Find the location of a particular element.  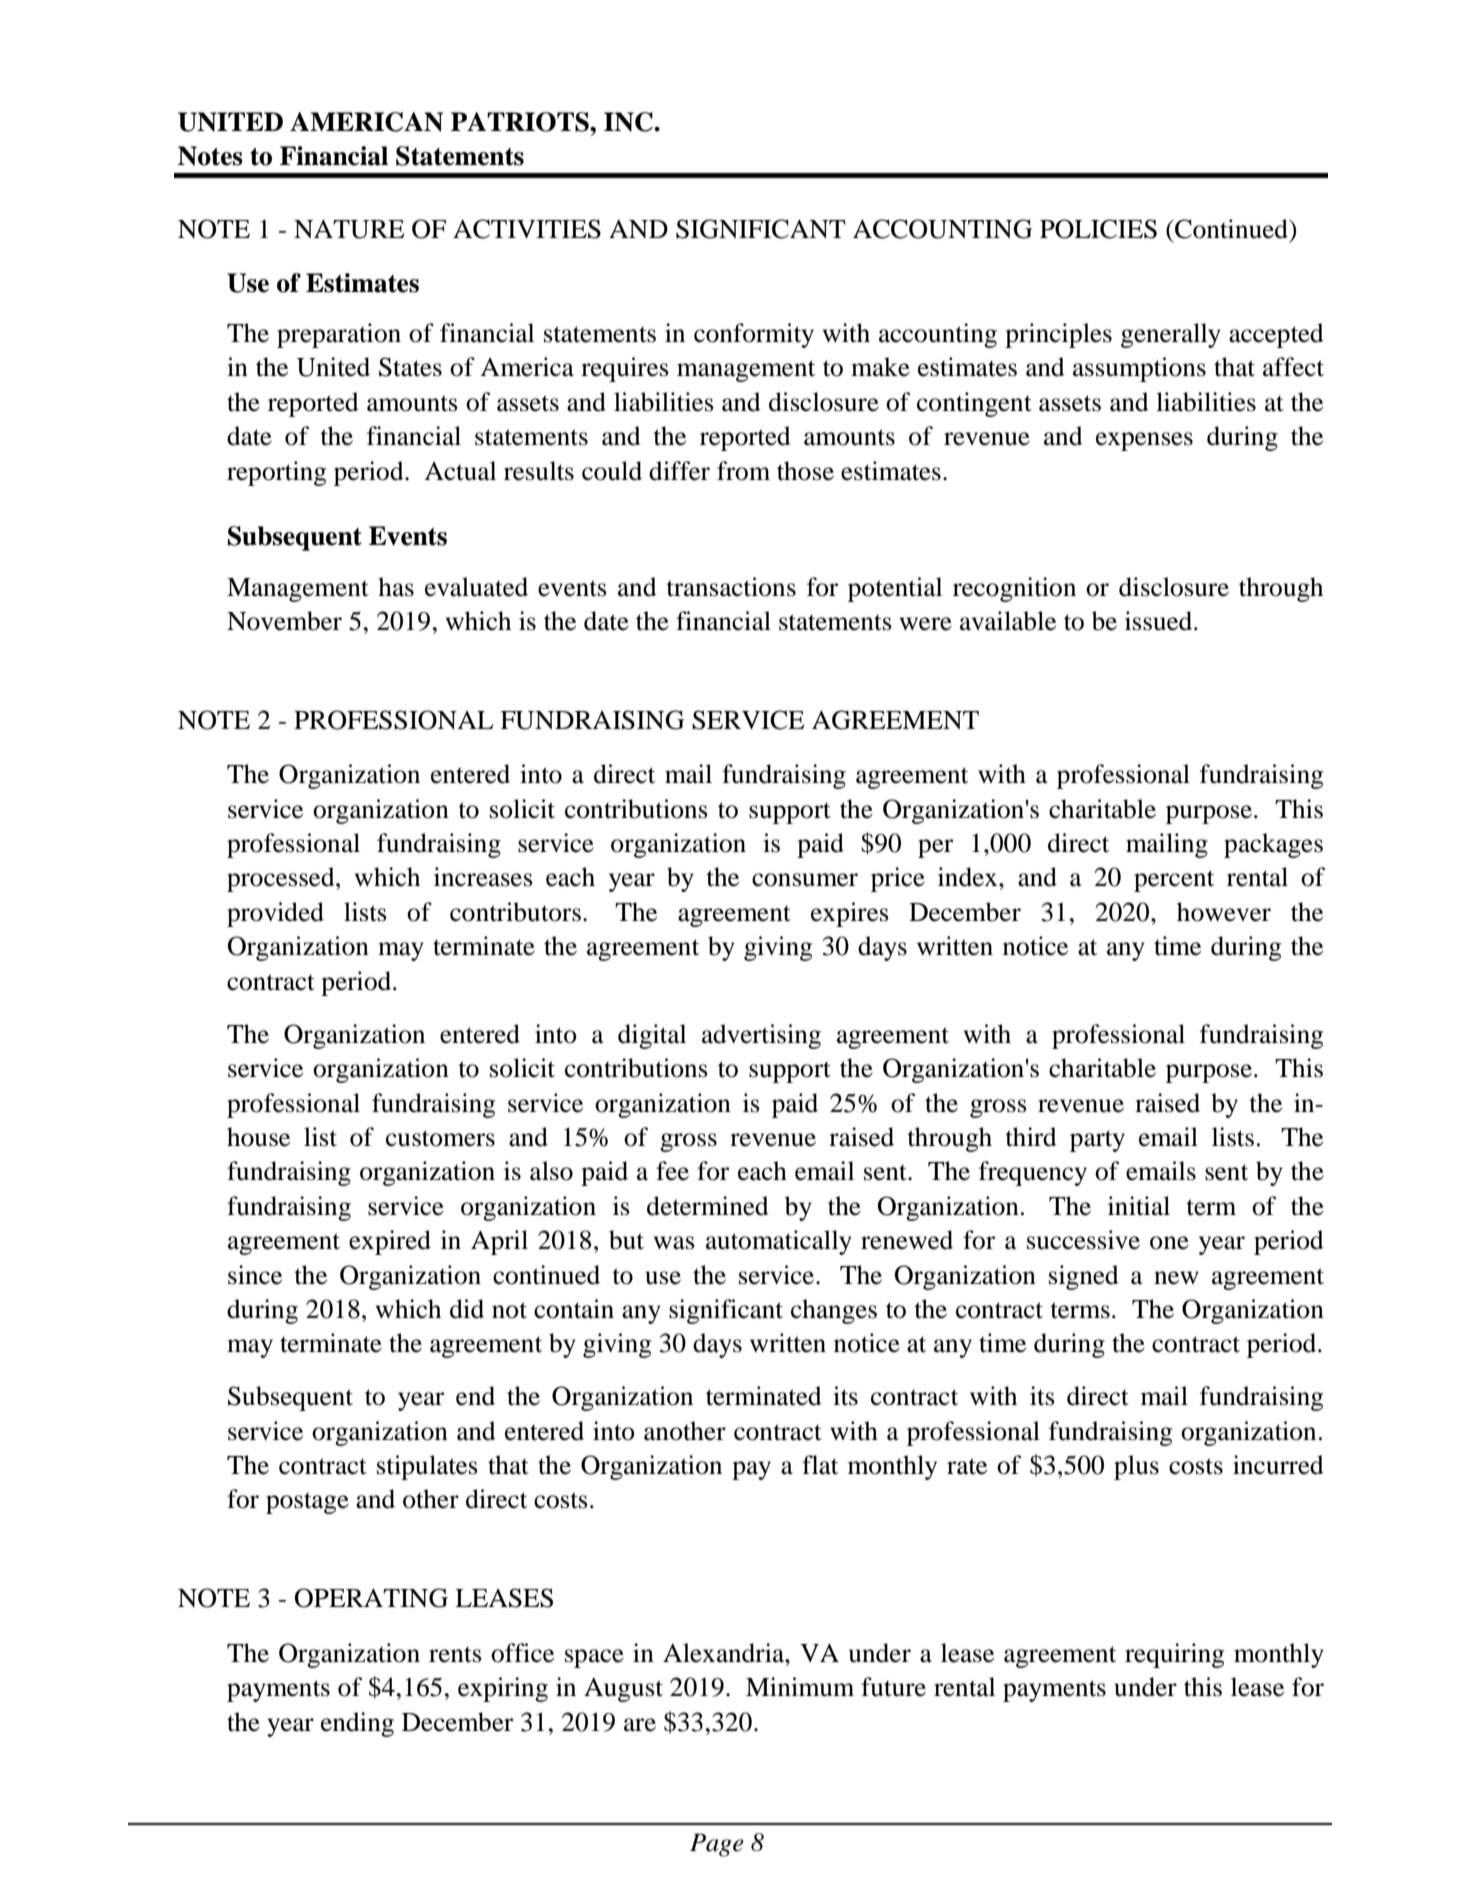

however is located at coordinates (1224, 912).
